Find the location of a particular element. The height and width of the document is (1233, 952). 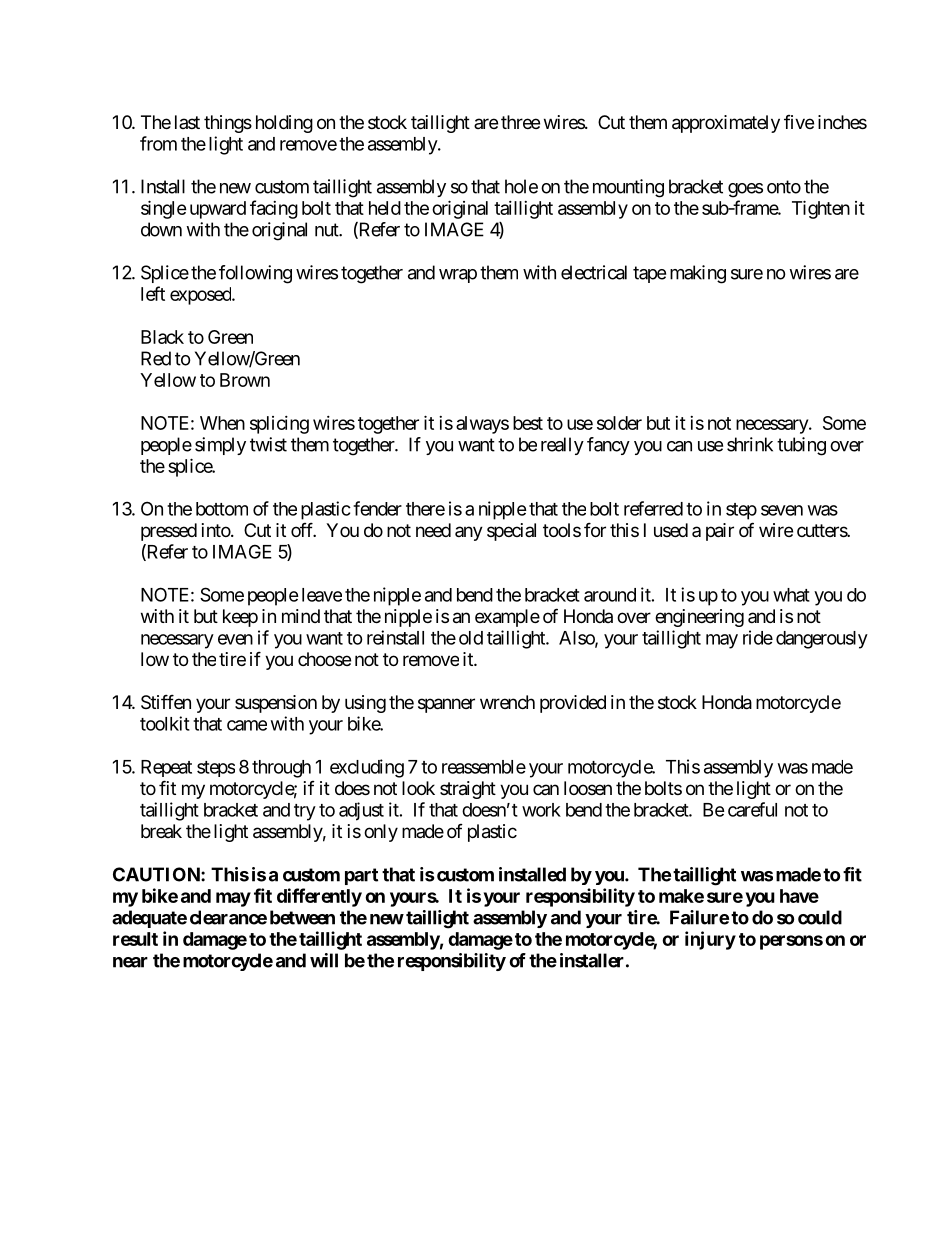

pressed is located at coordinates (169, 532).
